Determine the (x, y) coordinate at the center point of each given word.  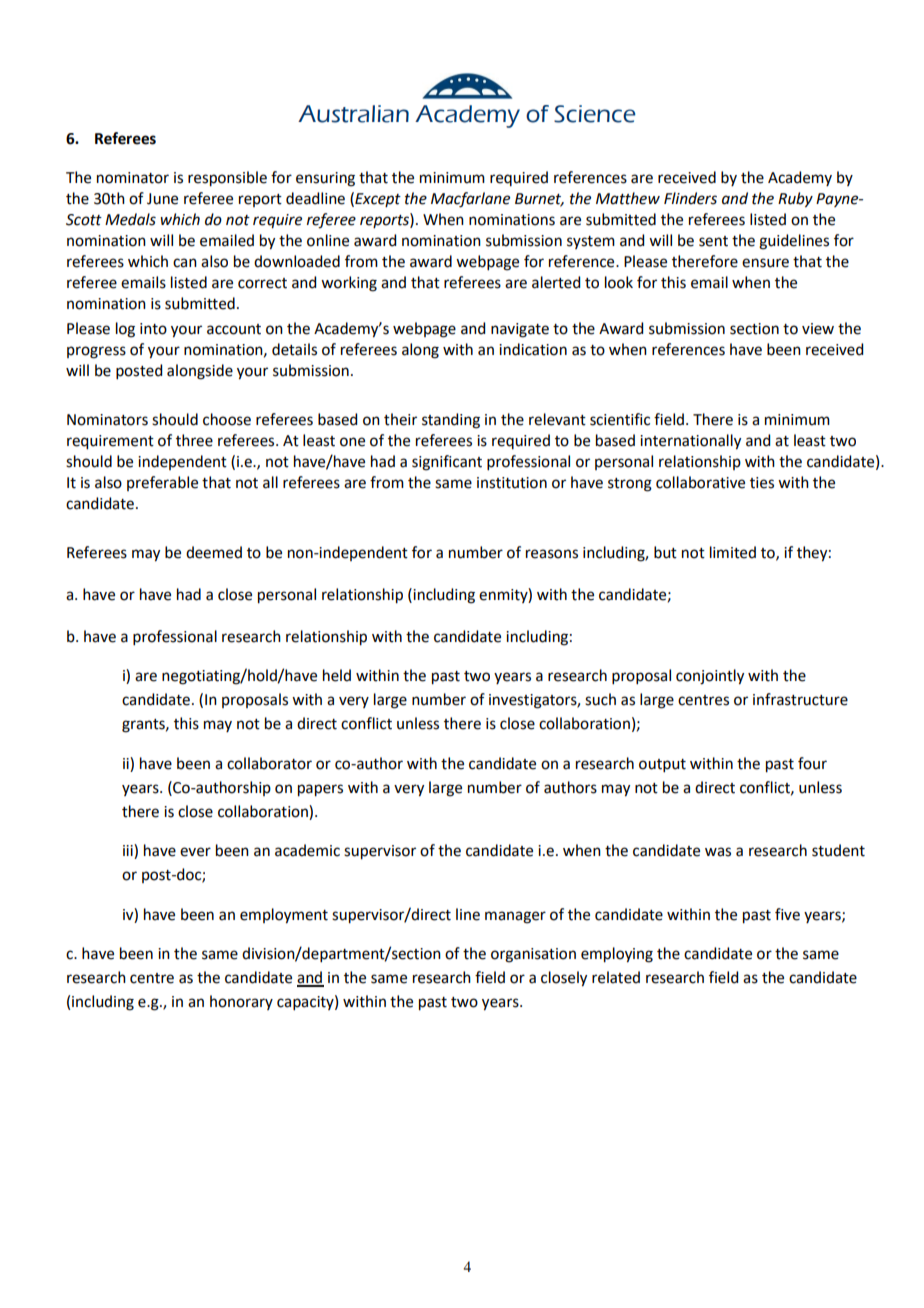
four (812, 763)
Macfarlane (470, 200)
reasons (552, 554)
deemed (214, 552)
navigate (520, 330)
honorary (241, 1002)
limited (733, 552)
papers (320, 790)
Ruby (795, 200)
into (153, 329)
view (818, 329)
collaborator (269, 763)
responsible (227, 179)
